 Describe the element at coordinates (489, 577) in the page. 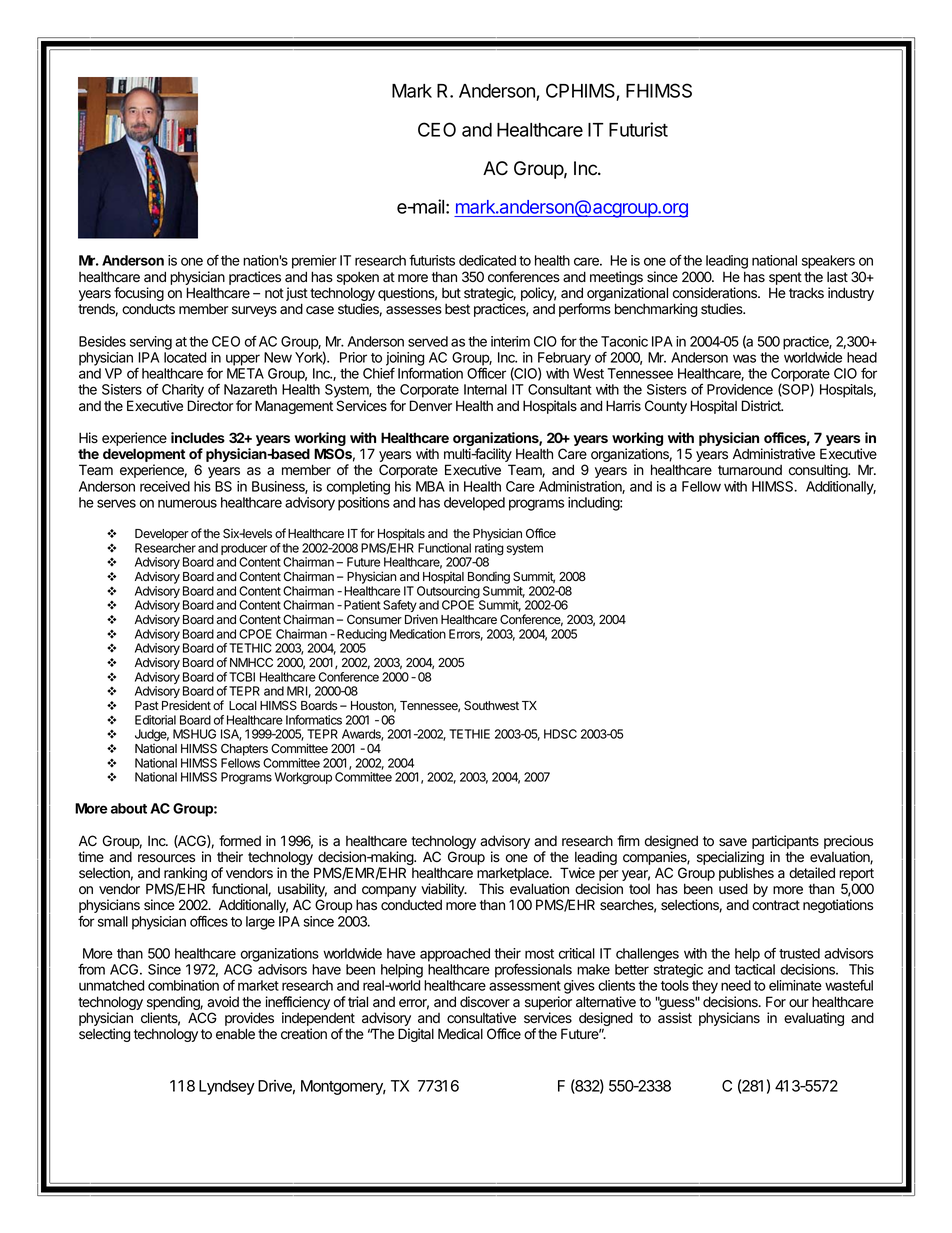

I see `Bonding` at that location.
